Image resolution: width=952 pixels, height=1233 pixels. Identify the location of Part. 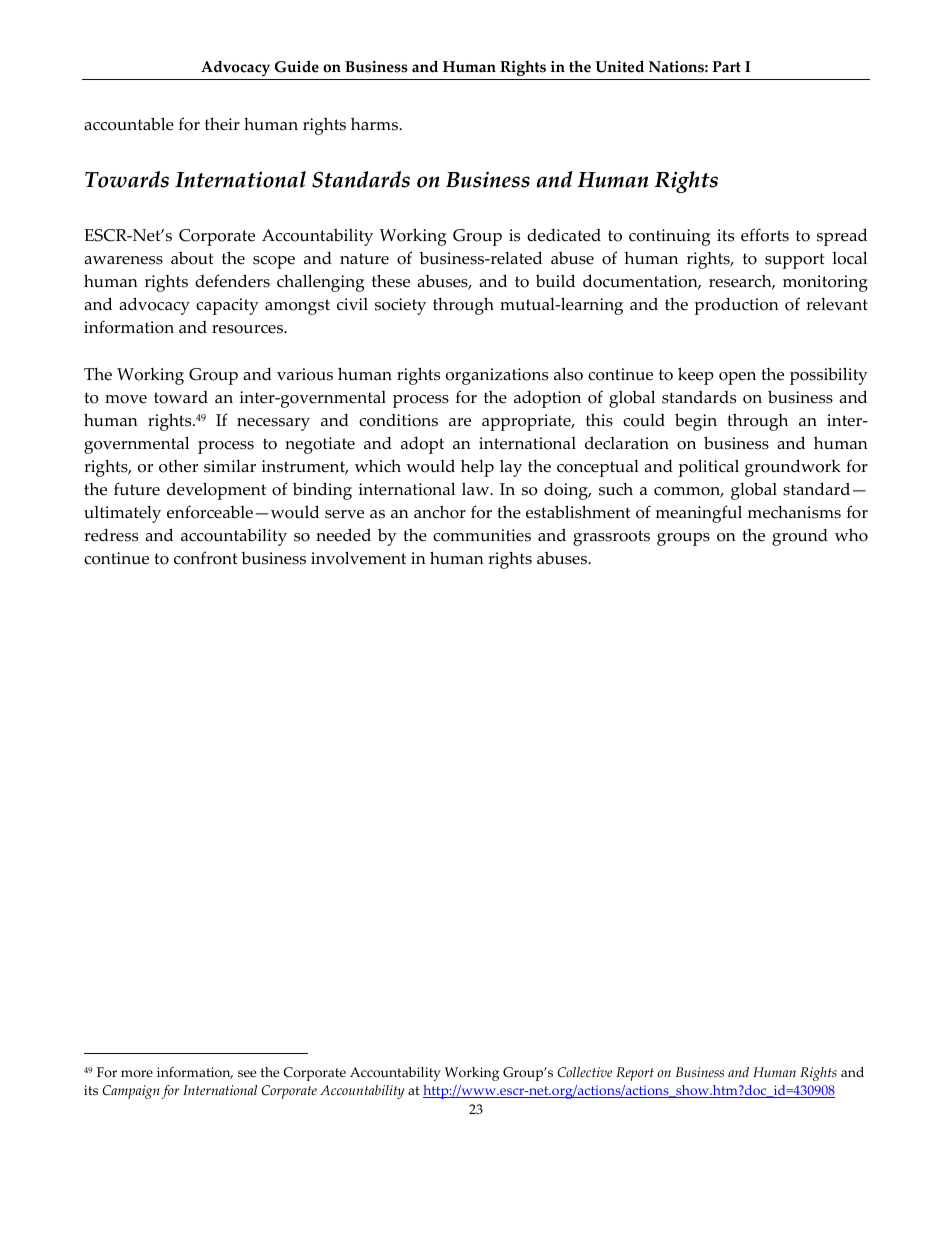
(727, 66).
